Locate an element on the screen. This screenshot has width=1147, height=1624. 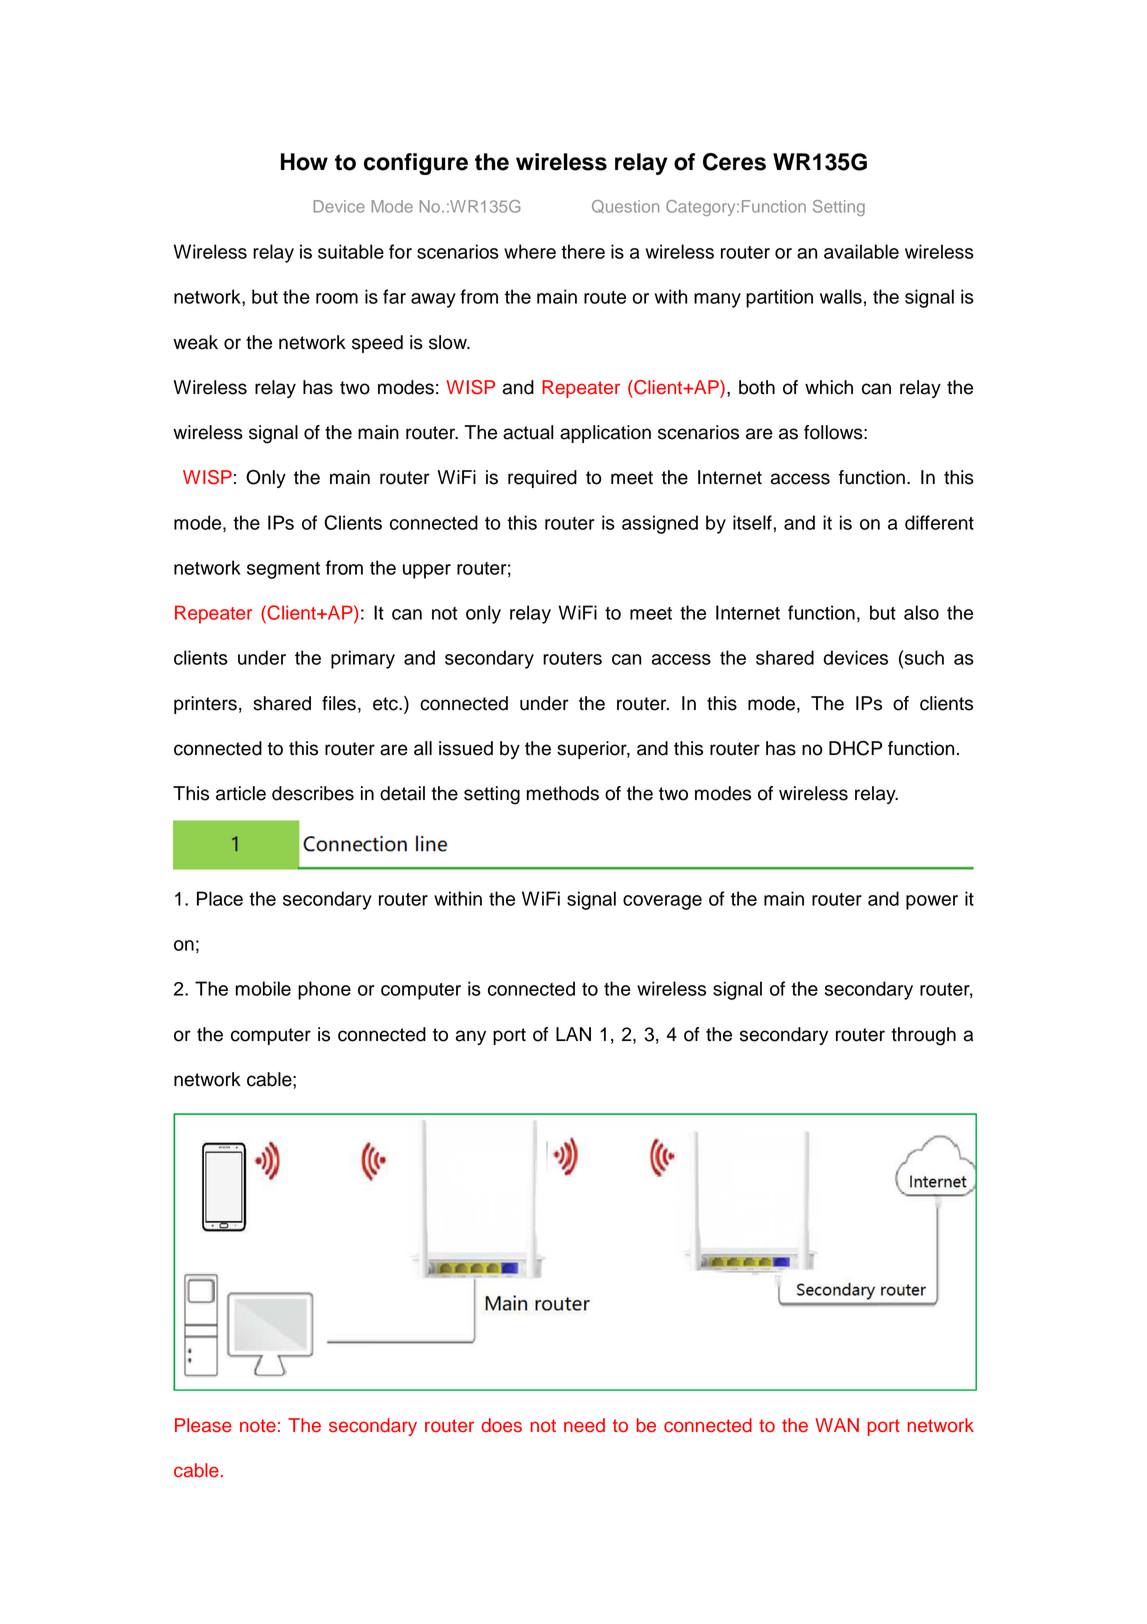
DHCP is located at coordinates (855, 748).
